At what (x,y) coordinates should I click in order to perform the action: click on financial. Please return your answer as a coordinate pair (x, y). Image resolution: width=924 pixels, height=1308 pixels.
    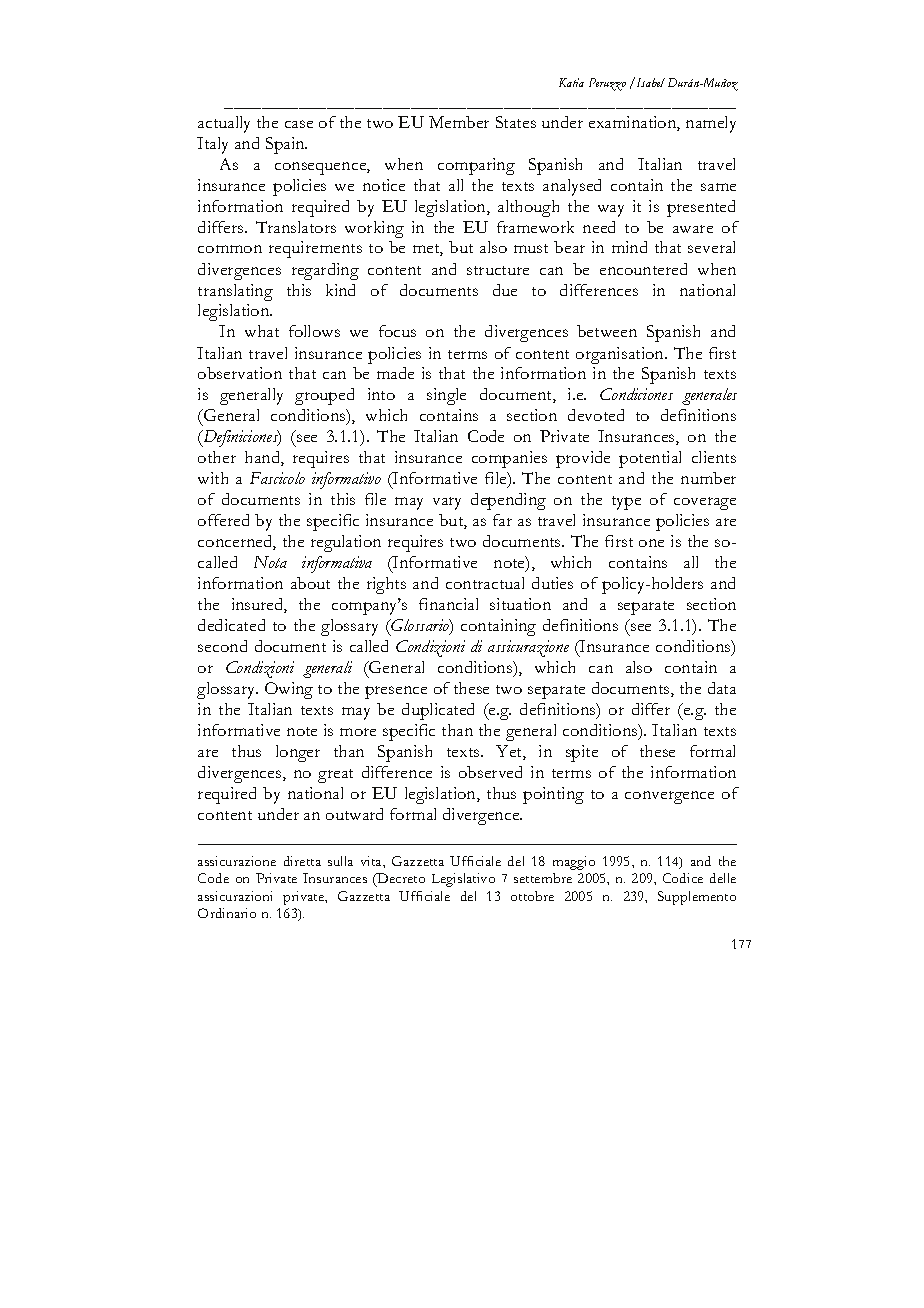
    Looking at the image, I should click on (448, 604).
